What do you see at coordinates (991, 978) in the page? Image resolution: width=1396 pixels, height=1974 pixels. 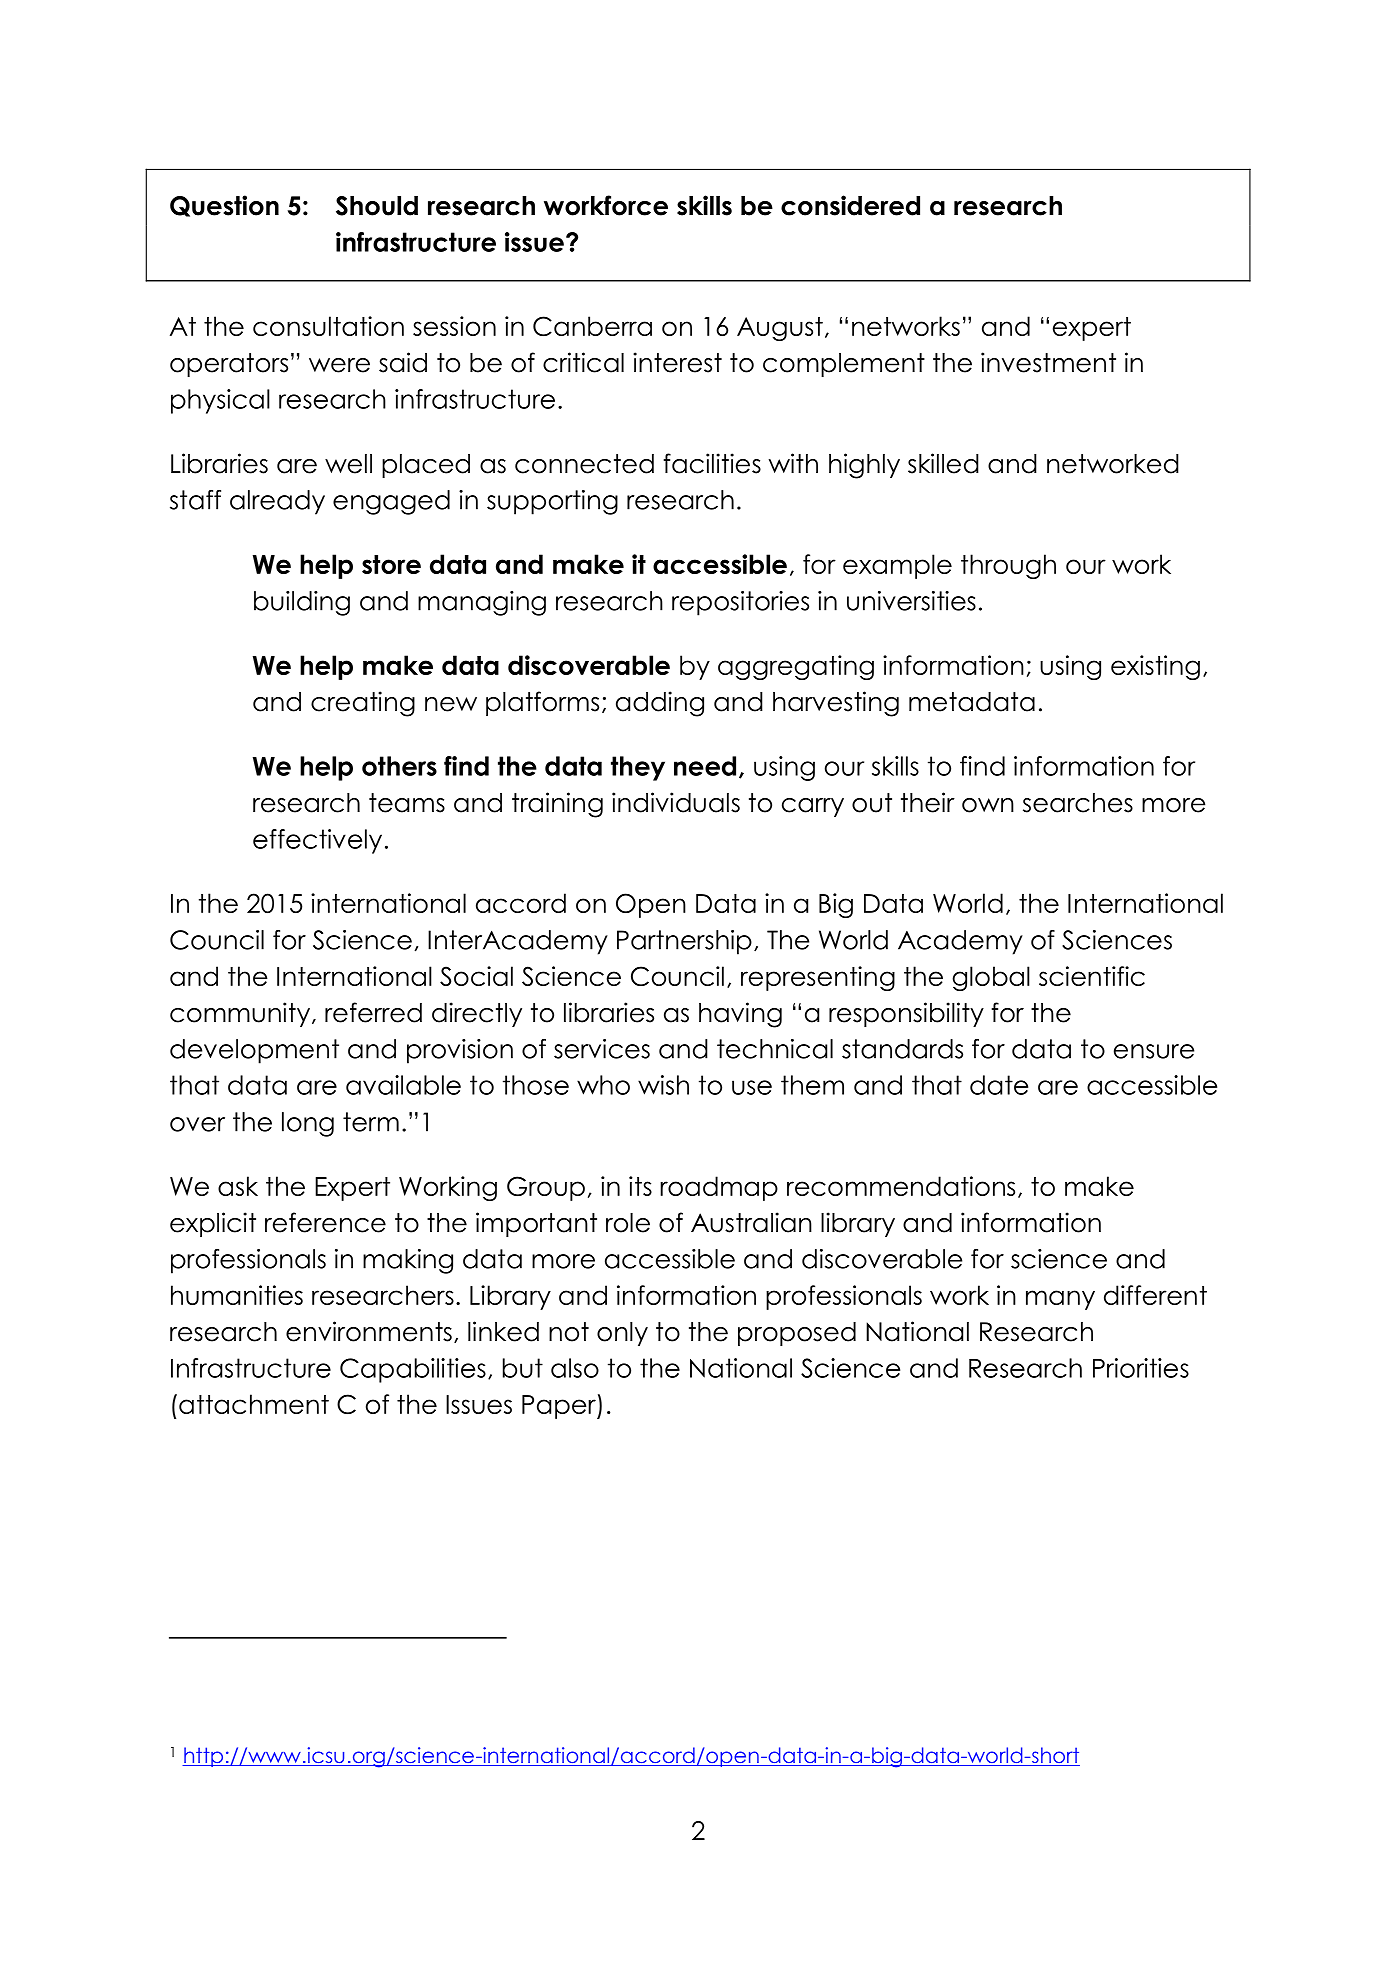 I see `global` at bounding box center [991, 978].
